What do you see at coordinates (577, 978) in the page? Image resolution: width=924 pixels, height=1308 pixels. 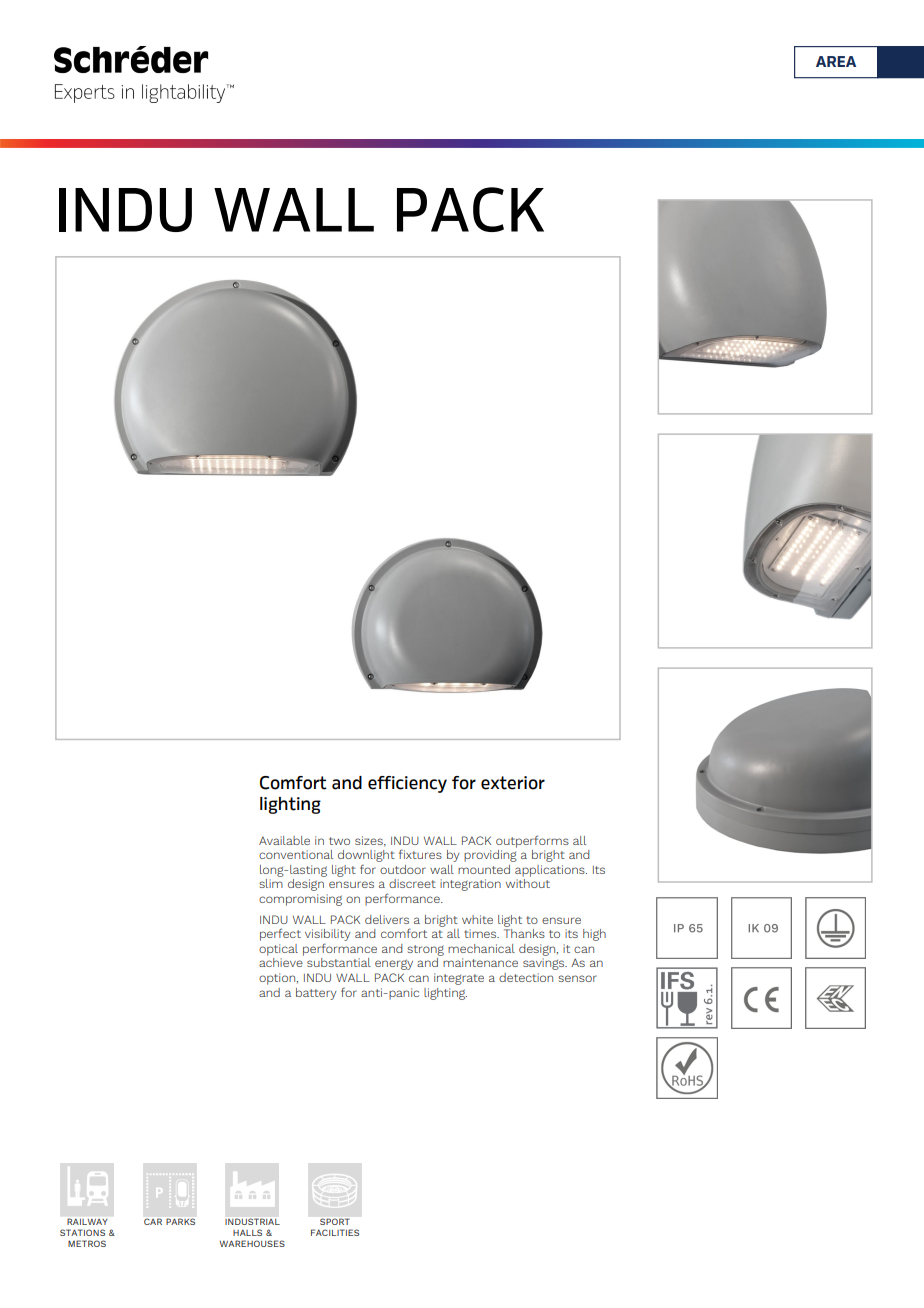 I see `sensor` at bounding box center [577, 978].
